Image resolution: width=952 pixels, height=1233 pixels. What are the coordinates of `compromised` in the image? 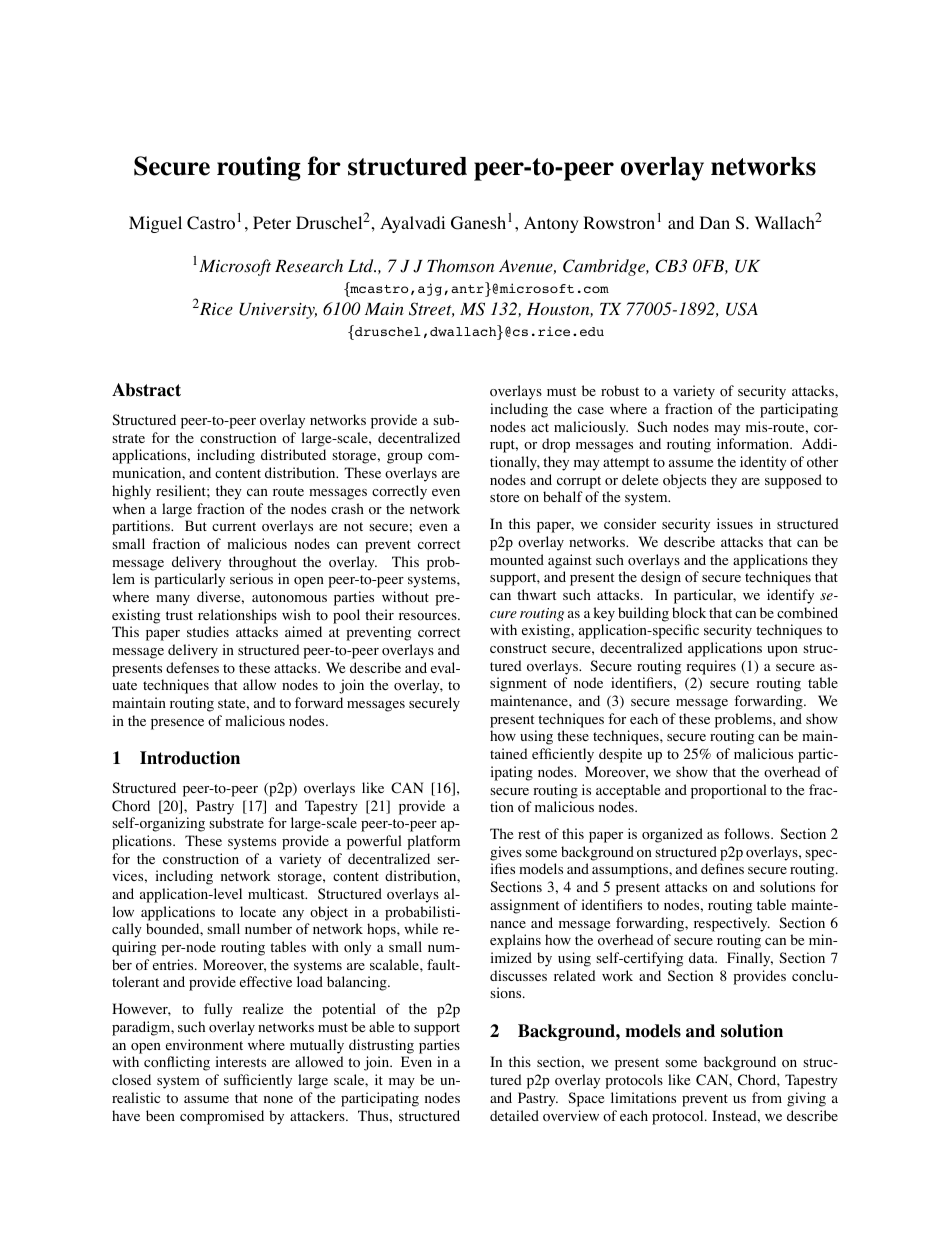 It's located at (222, 1117).
